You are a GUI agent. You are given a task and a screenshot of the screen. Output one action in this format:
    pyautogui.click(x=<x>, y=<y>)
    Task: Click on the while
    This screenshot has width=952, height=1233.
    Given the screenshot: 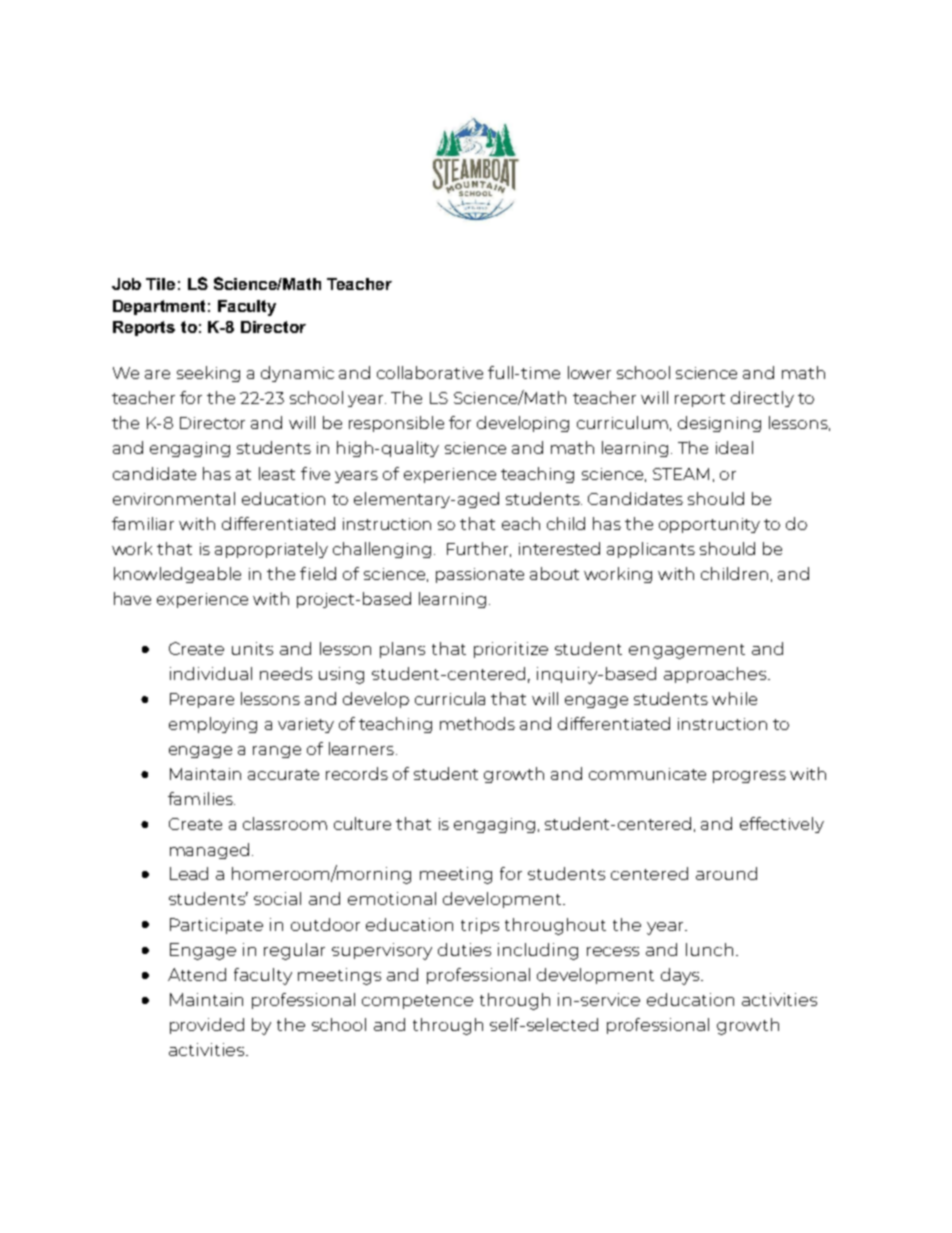 What is the action you would take?
    pyautogui.click(x=734, y=698)
